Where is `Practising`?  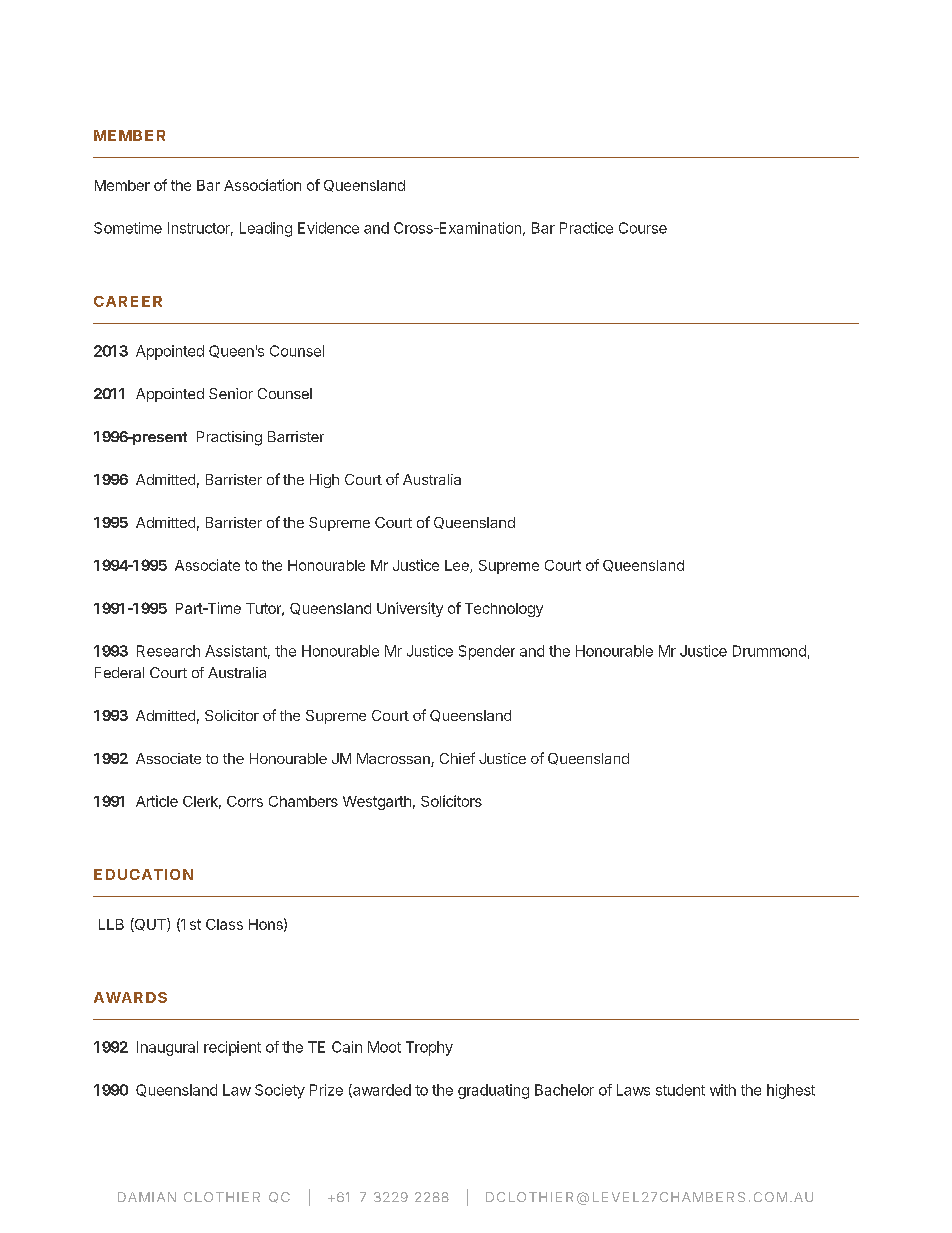
Practising is located at coordinates (229, 438).
